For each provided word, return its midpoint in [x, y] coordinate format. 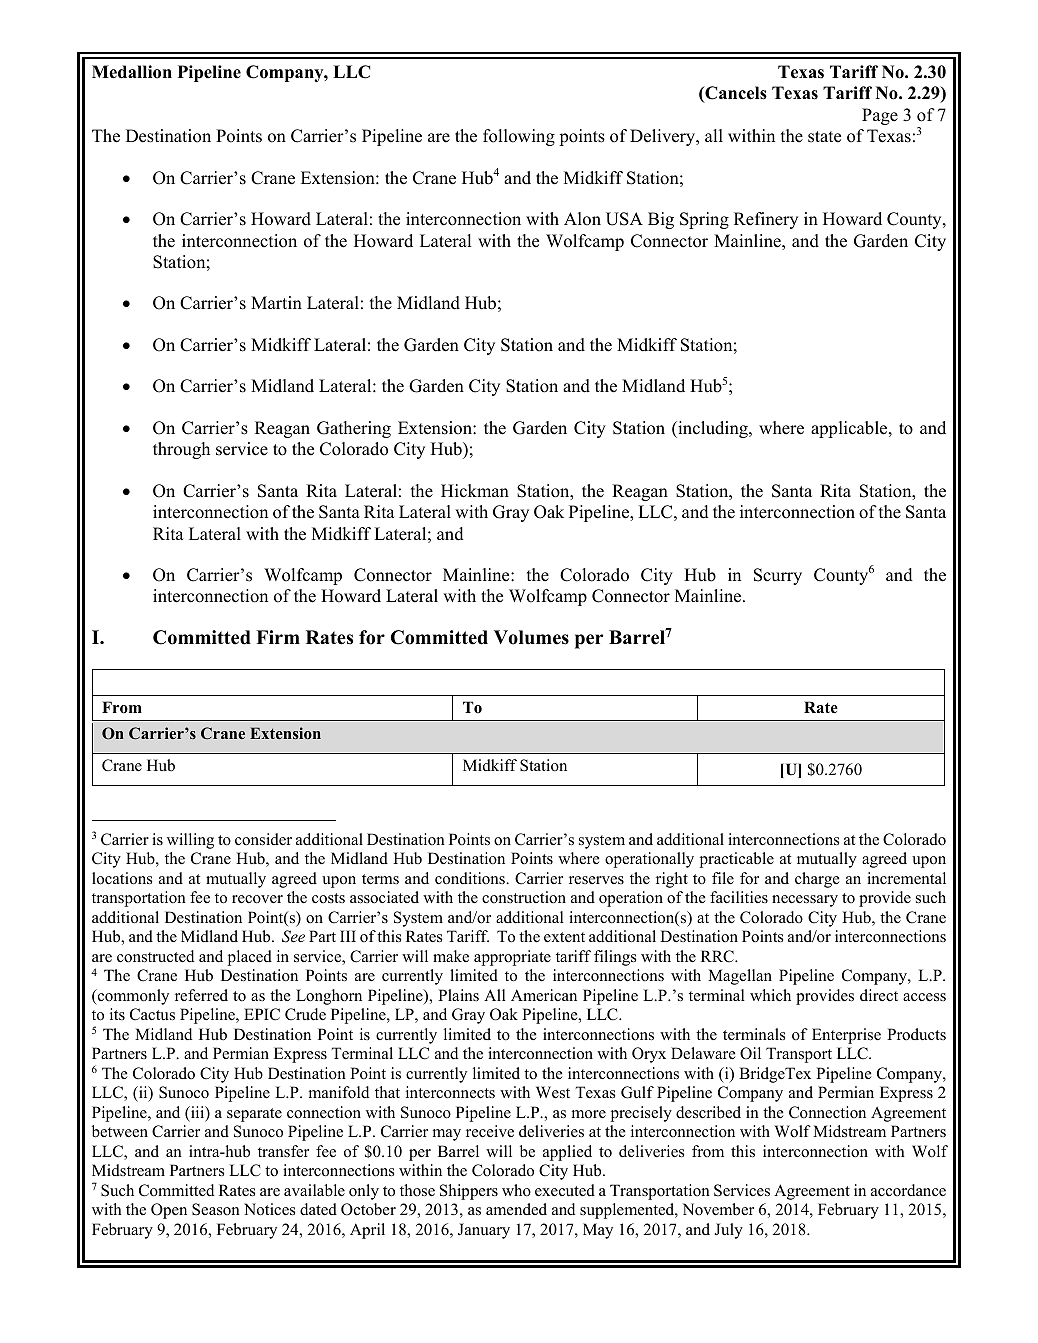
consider [263, 839]
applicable [850, 429]
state [824, 137]
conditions [471, 878]
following [519, 137]
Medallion [132, 72]
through [181, 450]
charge [817, 880]
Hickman [475, 491]
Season [216, 1209]
